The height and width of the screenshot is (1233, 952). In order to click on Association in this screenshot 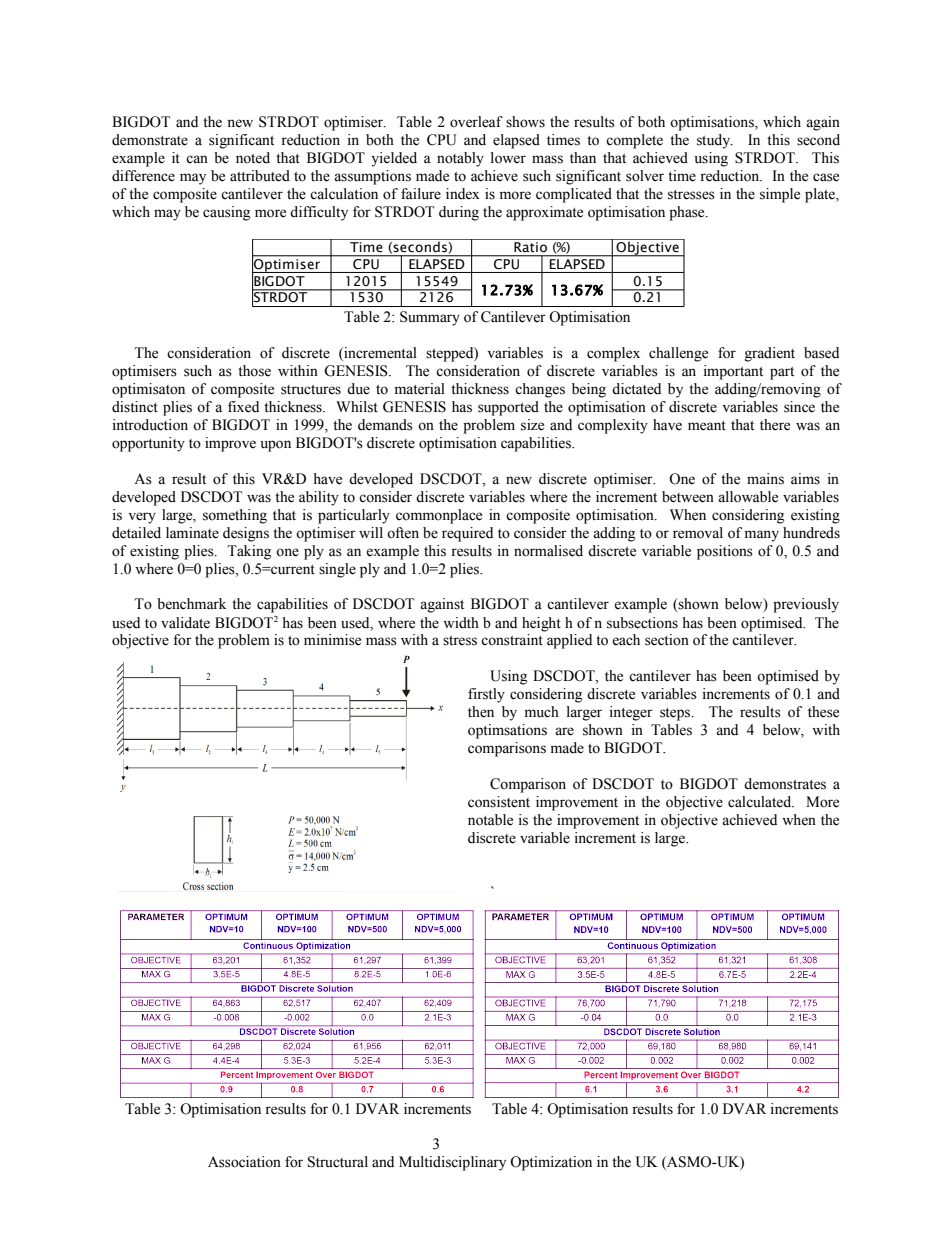, I will do `click(244, 1162)`.
